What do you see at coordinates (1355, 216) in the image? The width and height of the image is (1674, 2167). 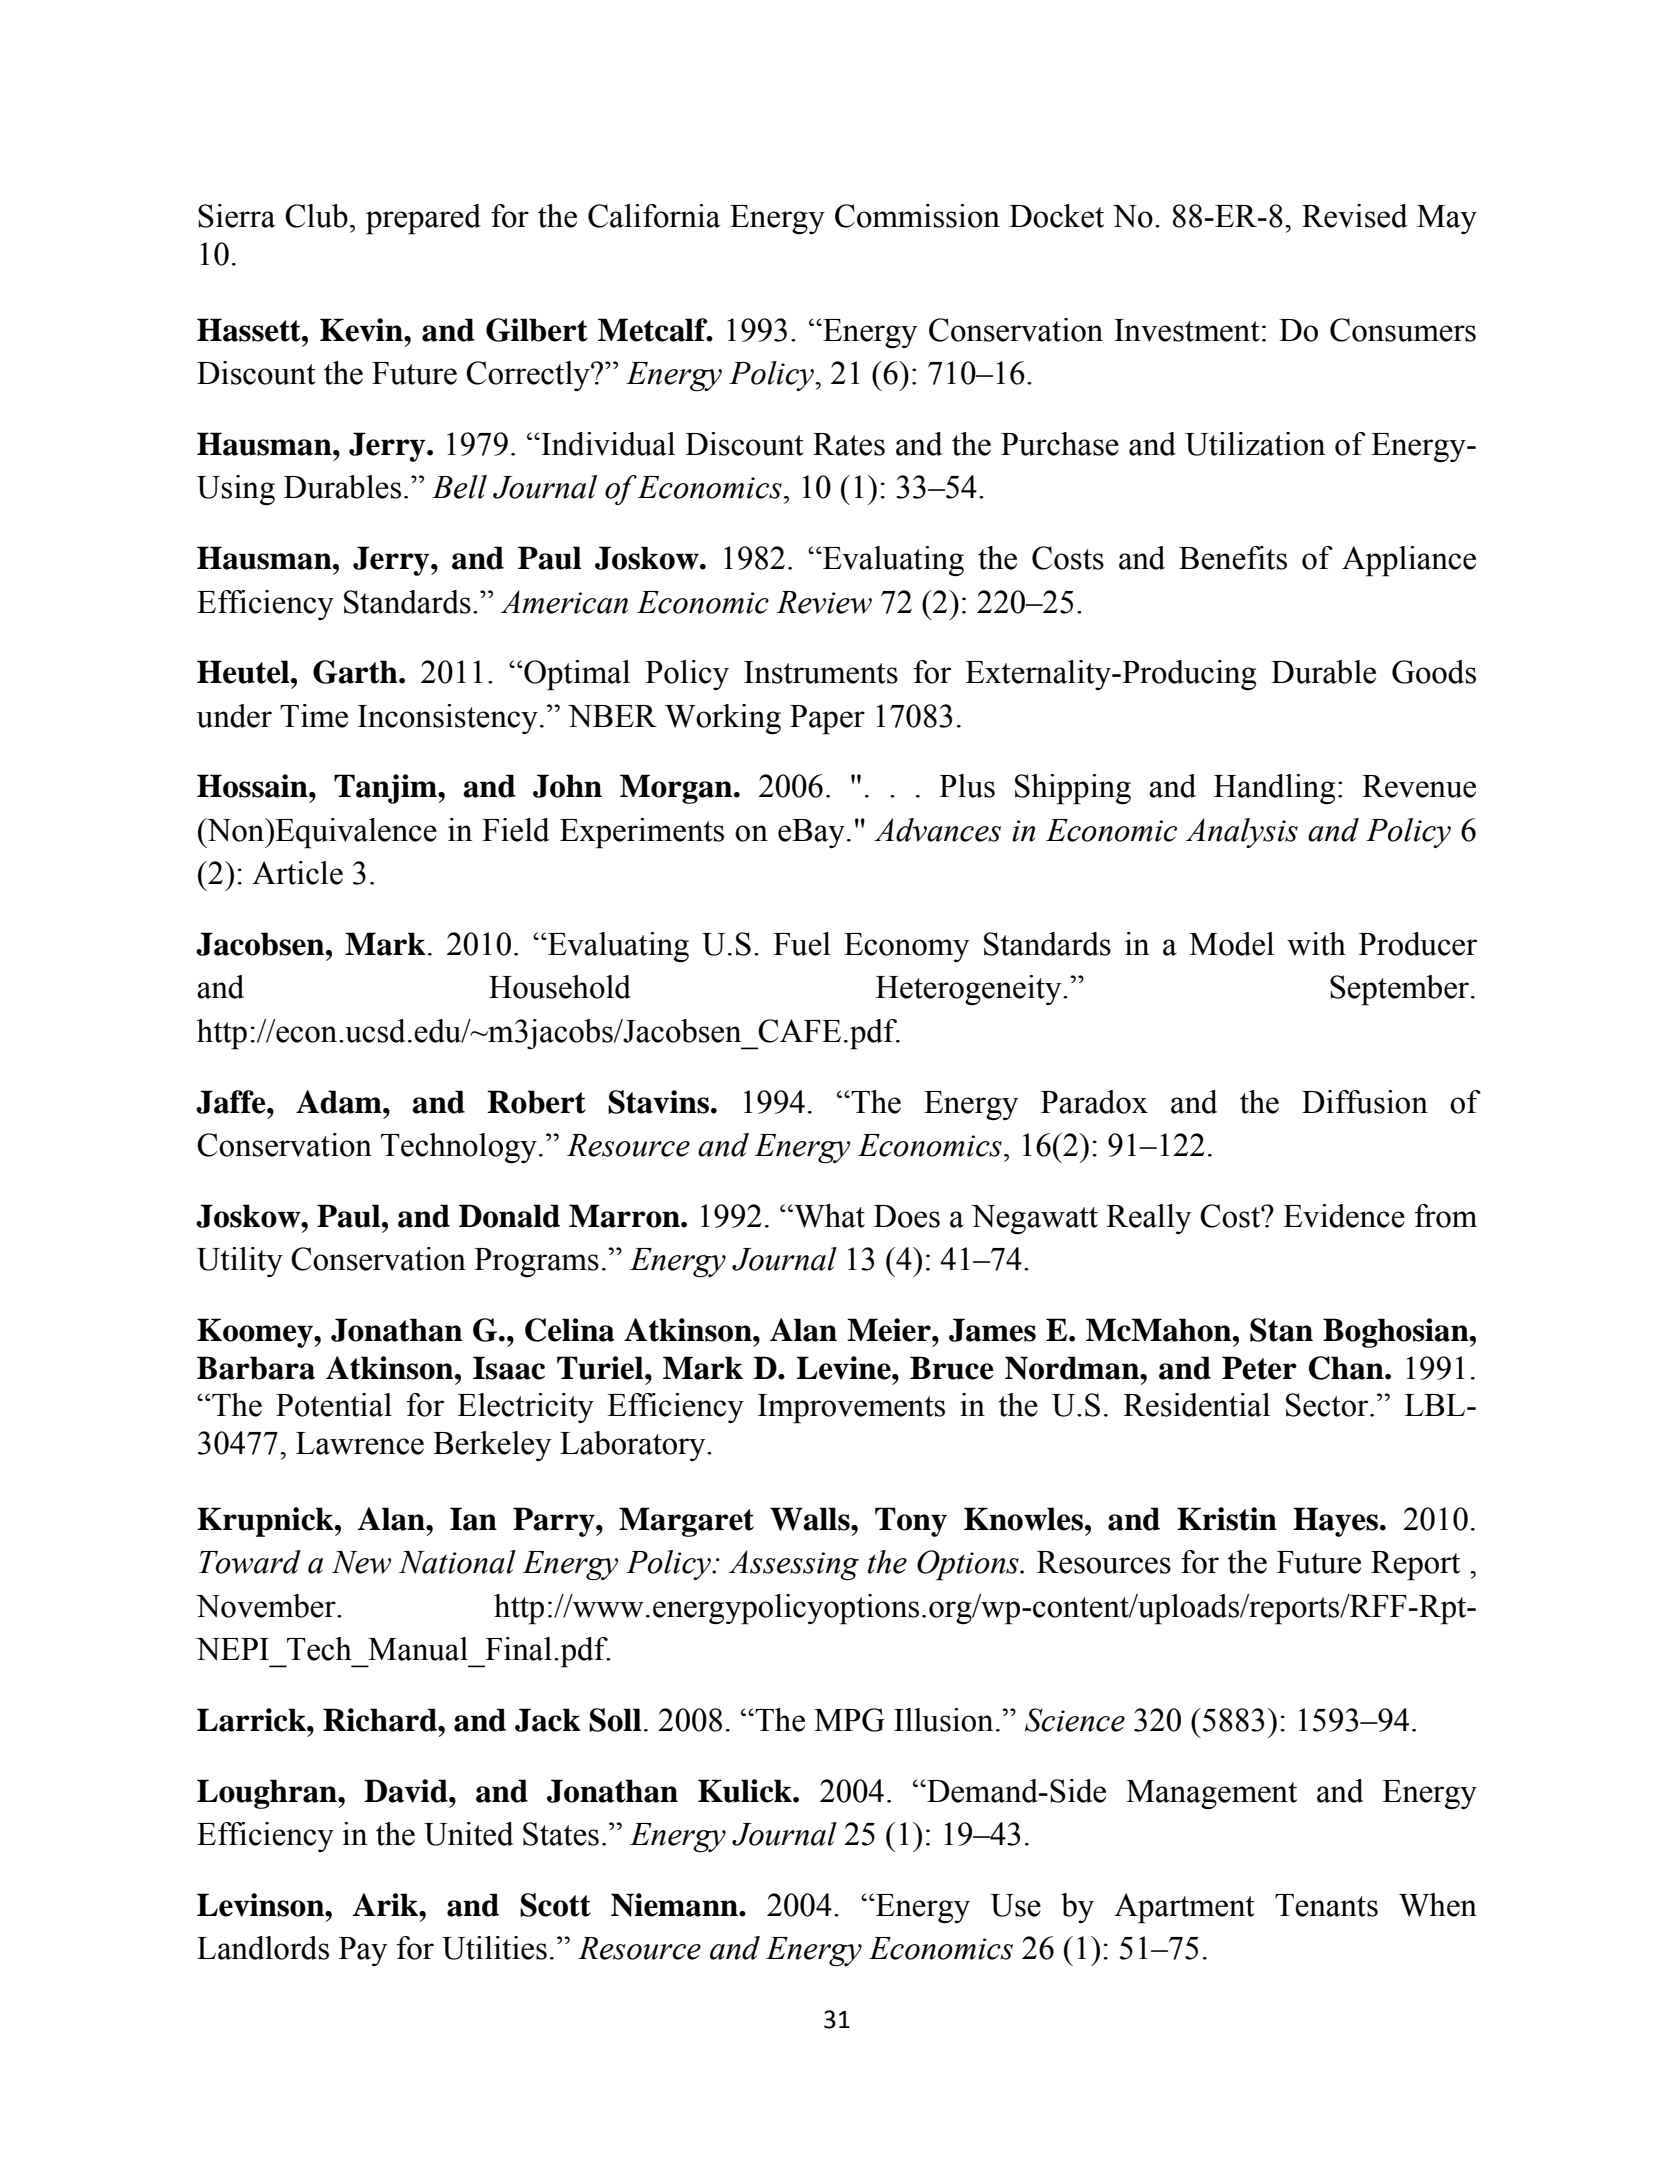 I see `Revised` at bounding box center [1355, 216].
